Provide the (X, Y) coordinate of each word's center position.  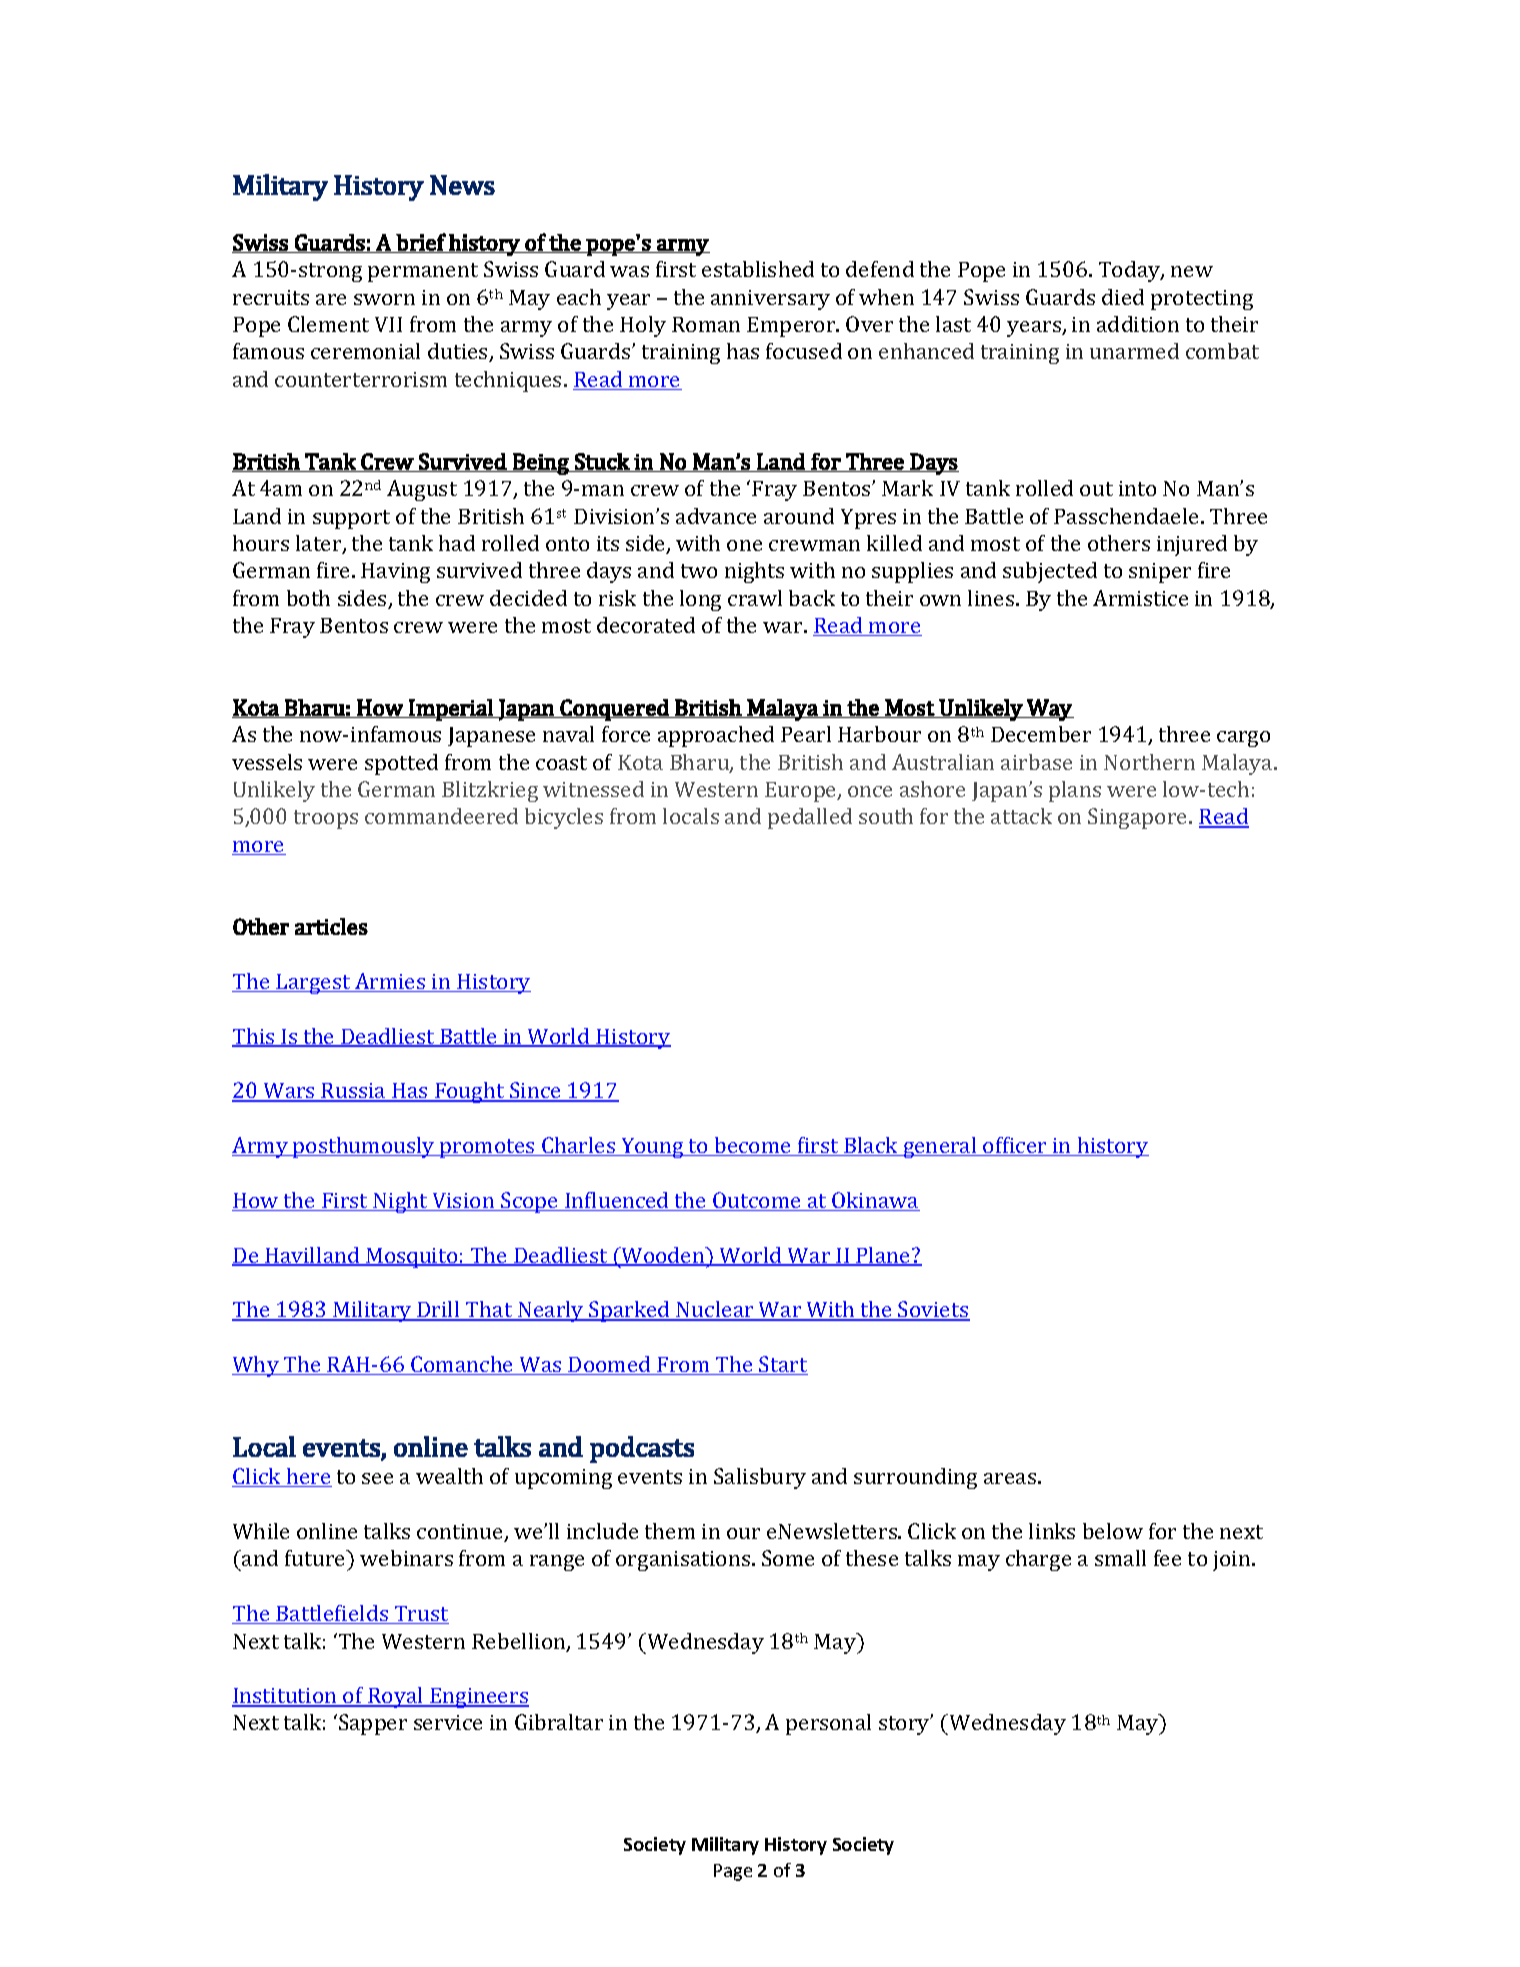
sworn (384, 299)
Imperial (451, 710)
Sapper (373, 1724)
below (1113, 1531)
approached (716, 736)
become (753, 1146)
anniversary (770, 300)
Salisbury (760, 1478)
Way (1049, 710)
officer (1015, 1146)
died (1123, 297)
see (377, 1478)
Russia (354, 1092)
